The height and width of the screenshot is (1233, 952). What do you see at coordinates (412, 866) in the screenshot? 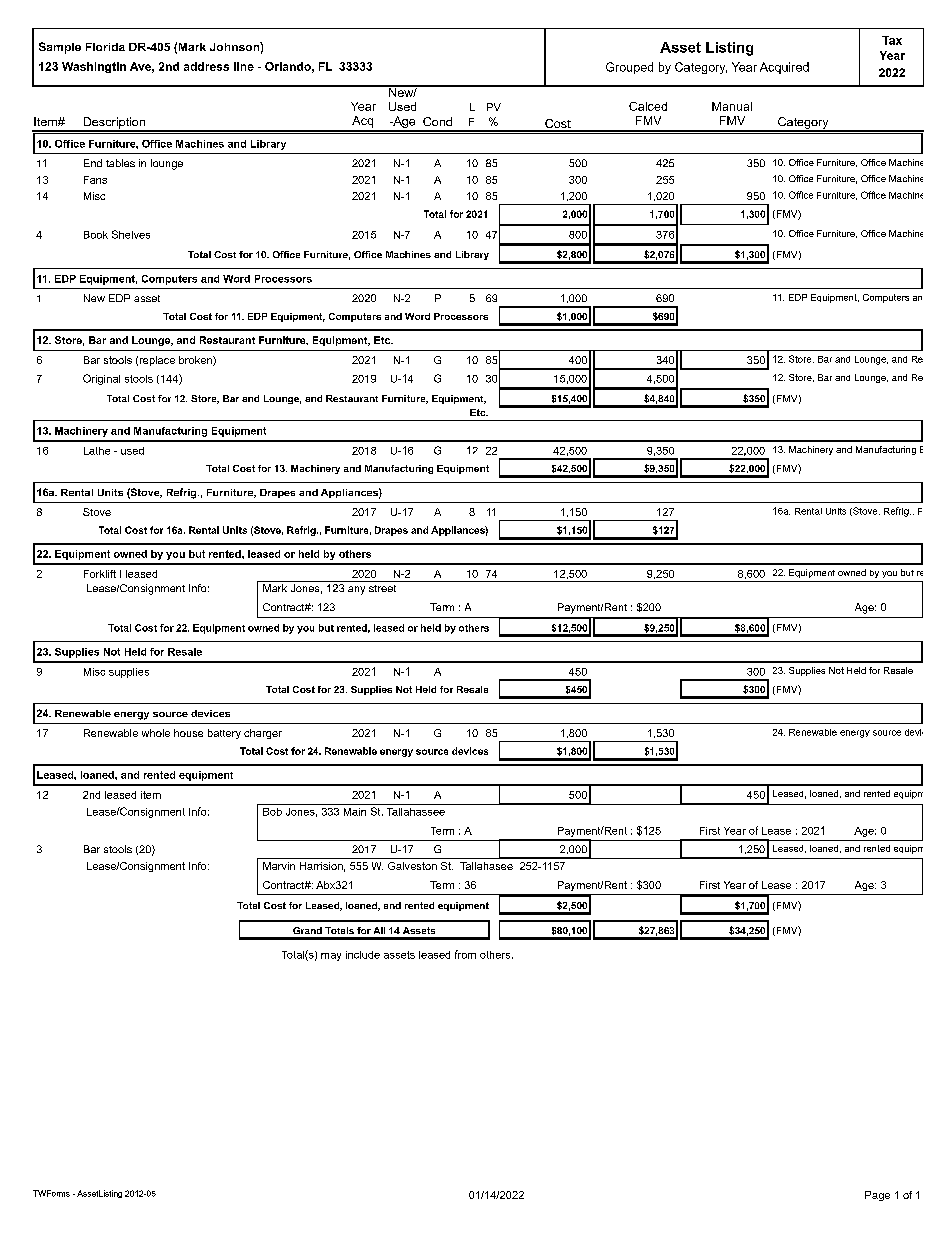
I see `Galveston` at bounding box center [412, 866].
